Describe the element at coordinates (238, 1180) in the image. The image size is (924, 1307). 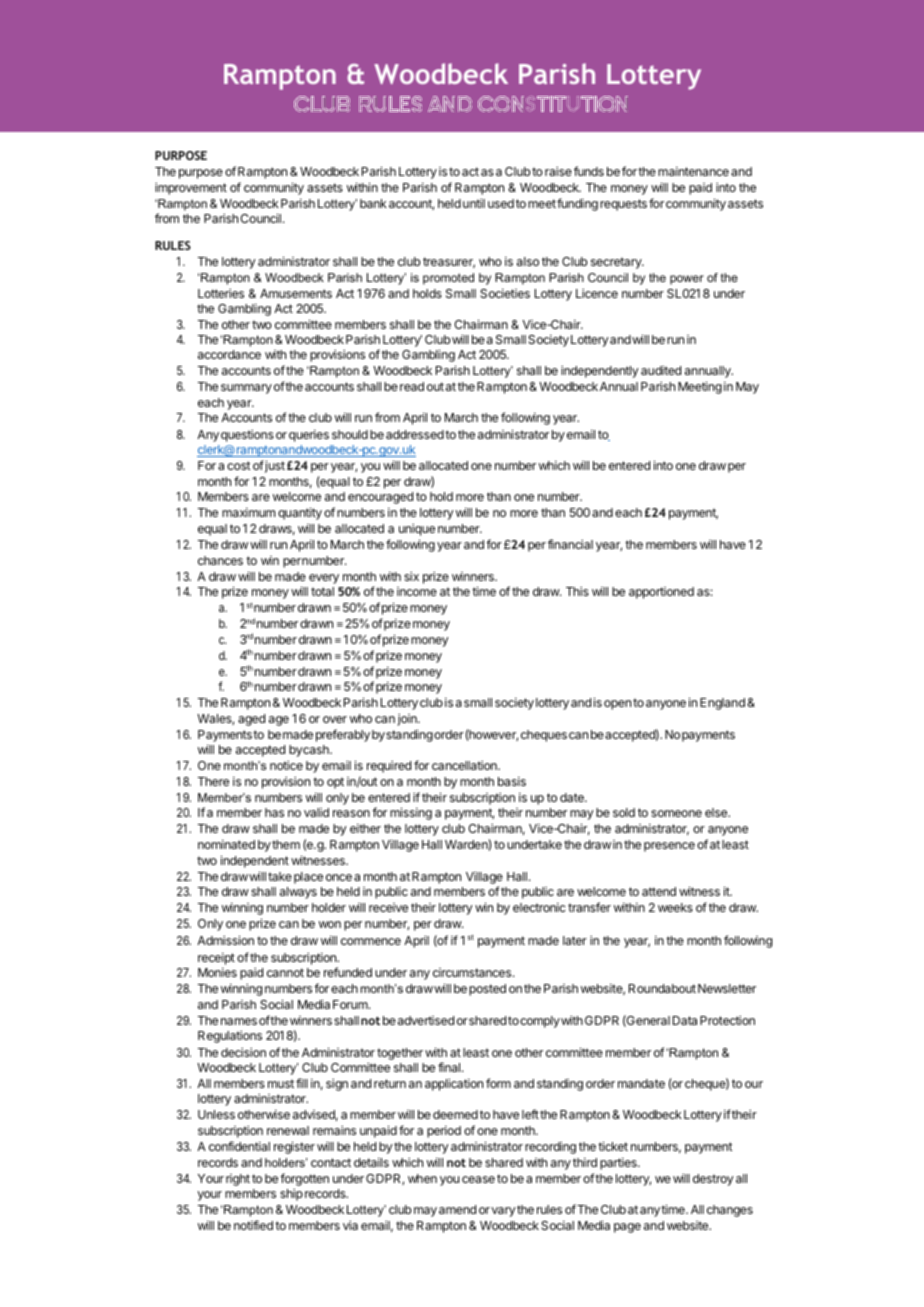
I see `right` at that location.
